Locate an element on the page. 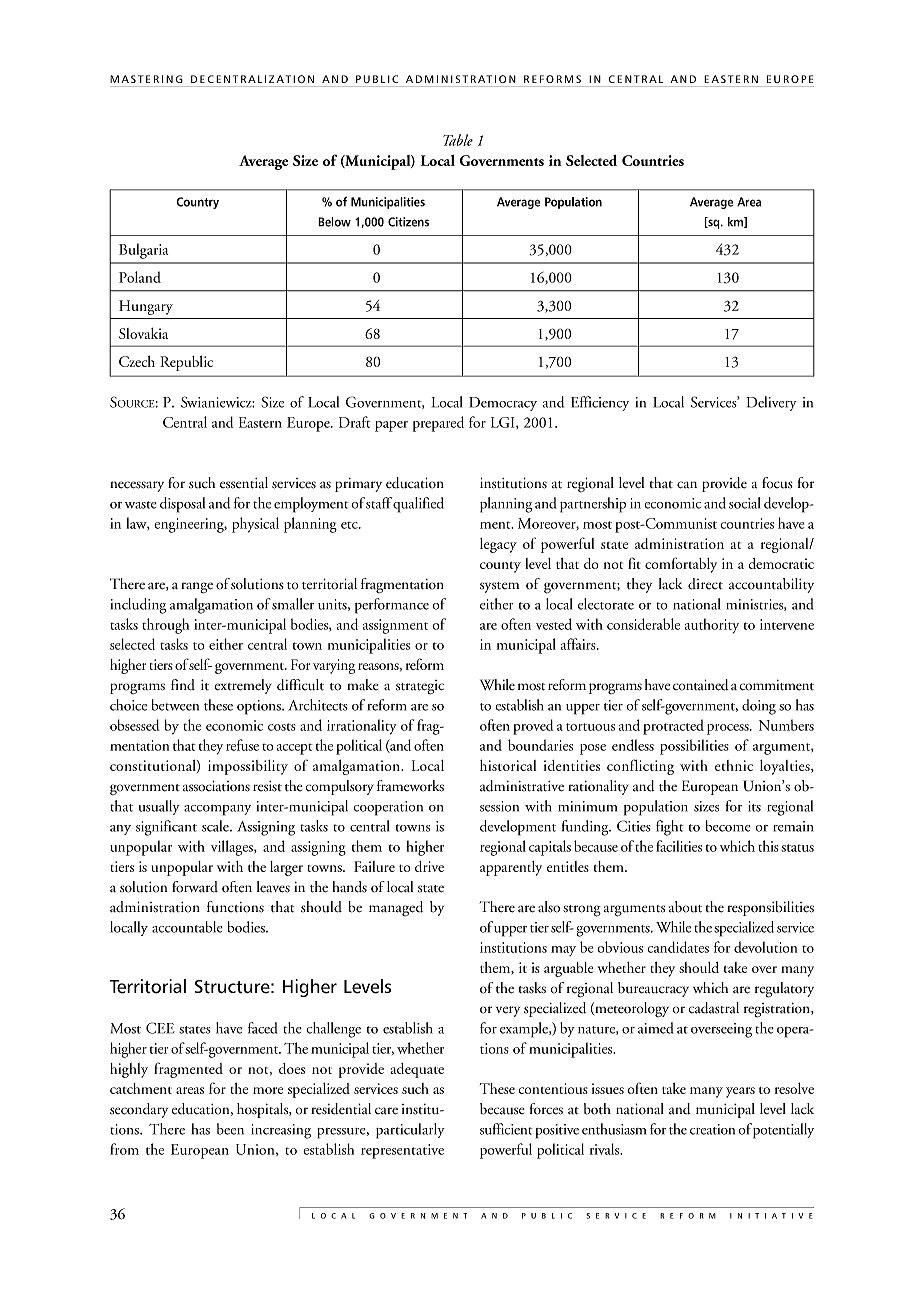  been is located at coordinates (230, 1129).
